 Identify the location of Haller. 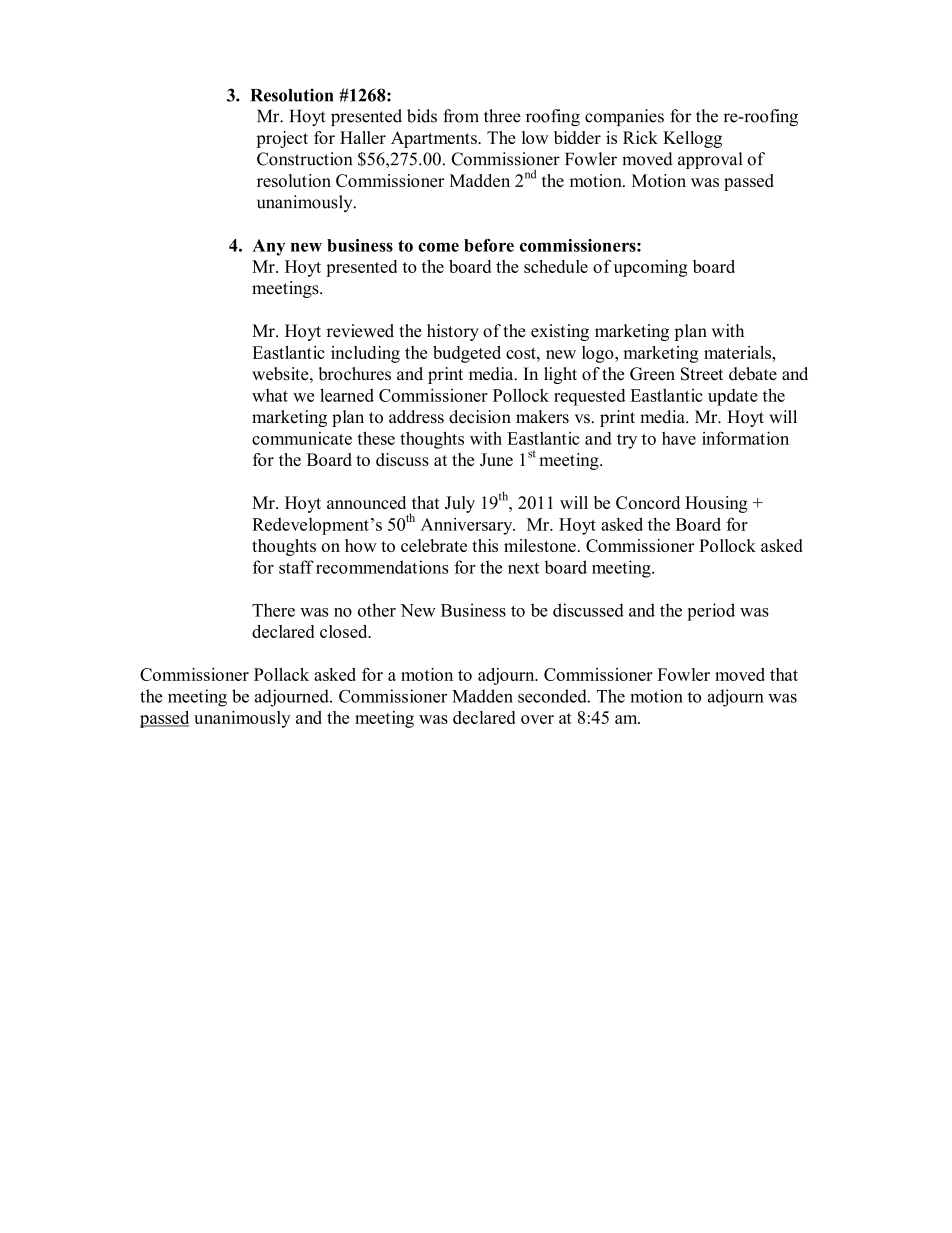
(363, 137).
